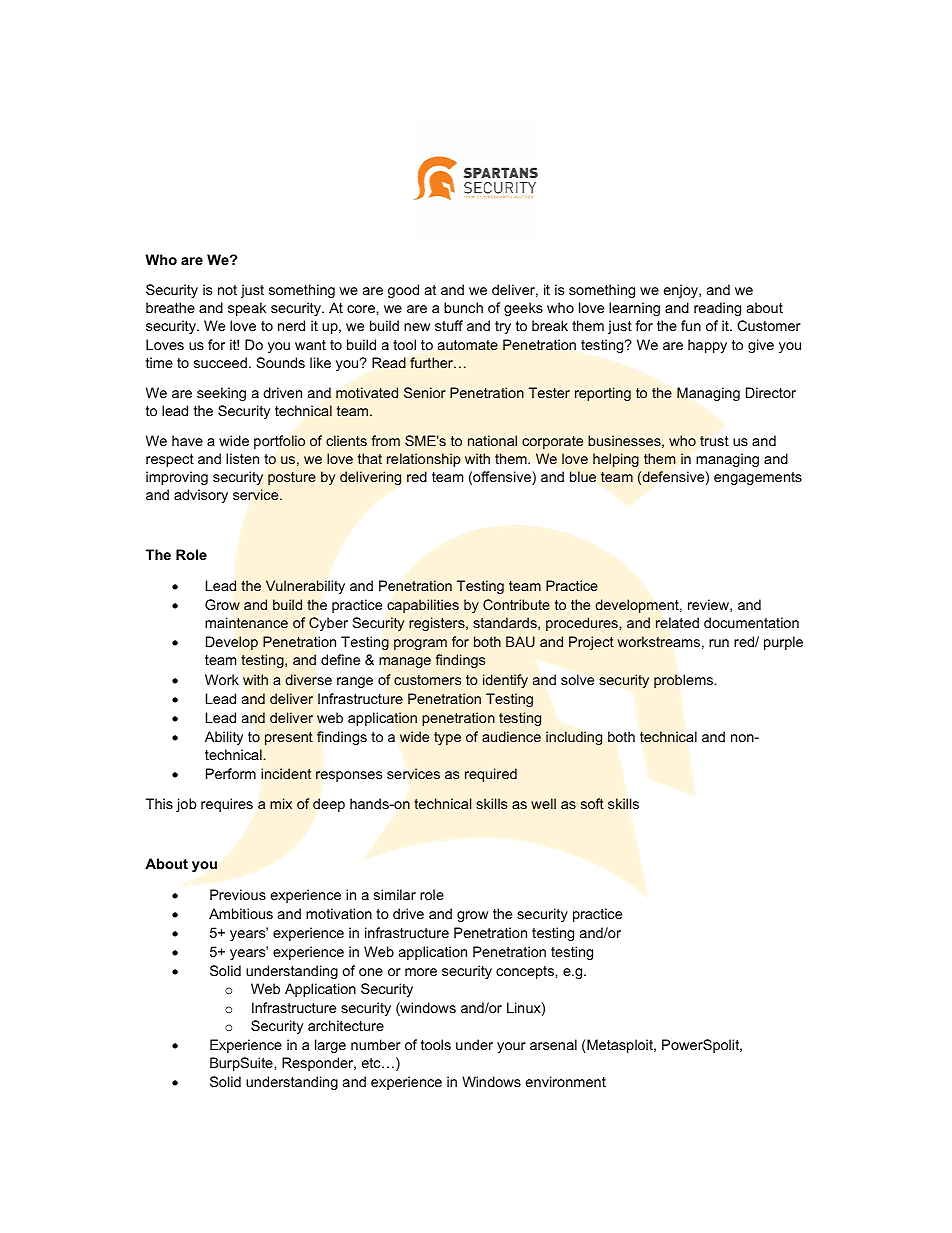  What do you see at coordinates (511, 1047) in the screenshot?
I see `your` at bounding box center [511, 1047].
